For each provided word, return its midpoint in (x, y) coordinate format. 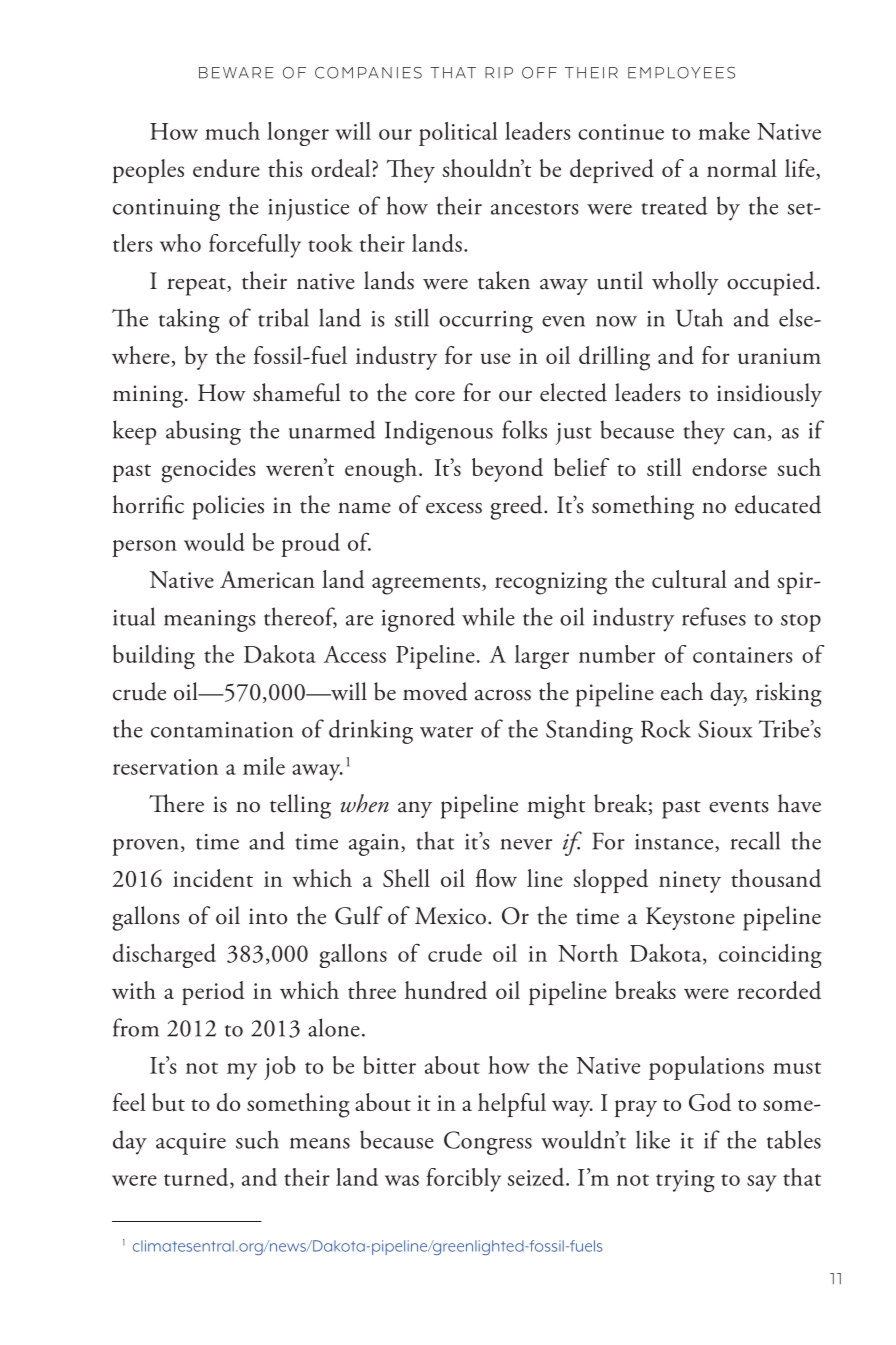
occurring (486, 322)
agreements (427, 585)
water (446, 732)
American (267, 579)
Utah (699, 317)
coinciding (770, 956)
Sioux (725, 729)
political (458, 134)
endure (226, 168)
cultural (689, 579)
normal (742, 168)
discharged (164, 956)
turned (197, 1178)
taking (189, 320)
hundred (446, 990)
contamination (222, 730)
